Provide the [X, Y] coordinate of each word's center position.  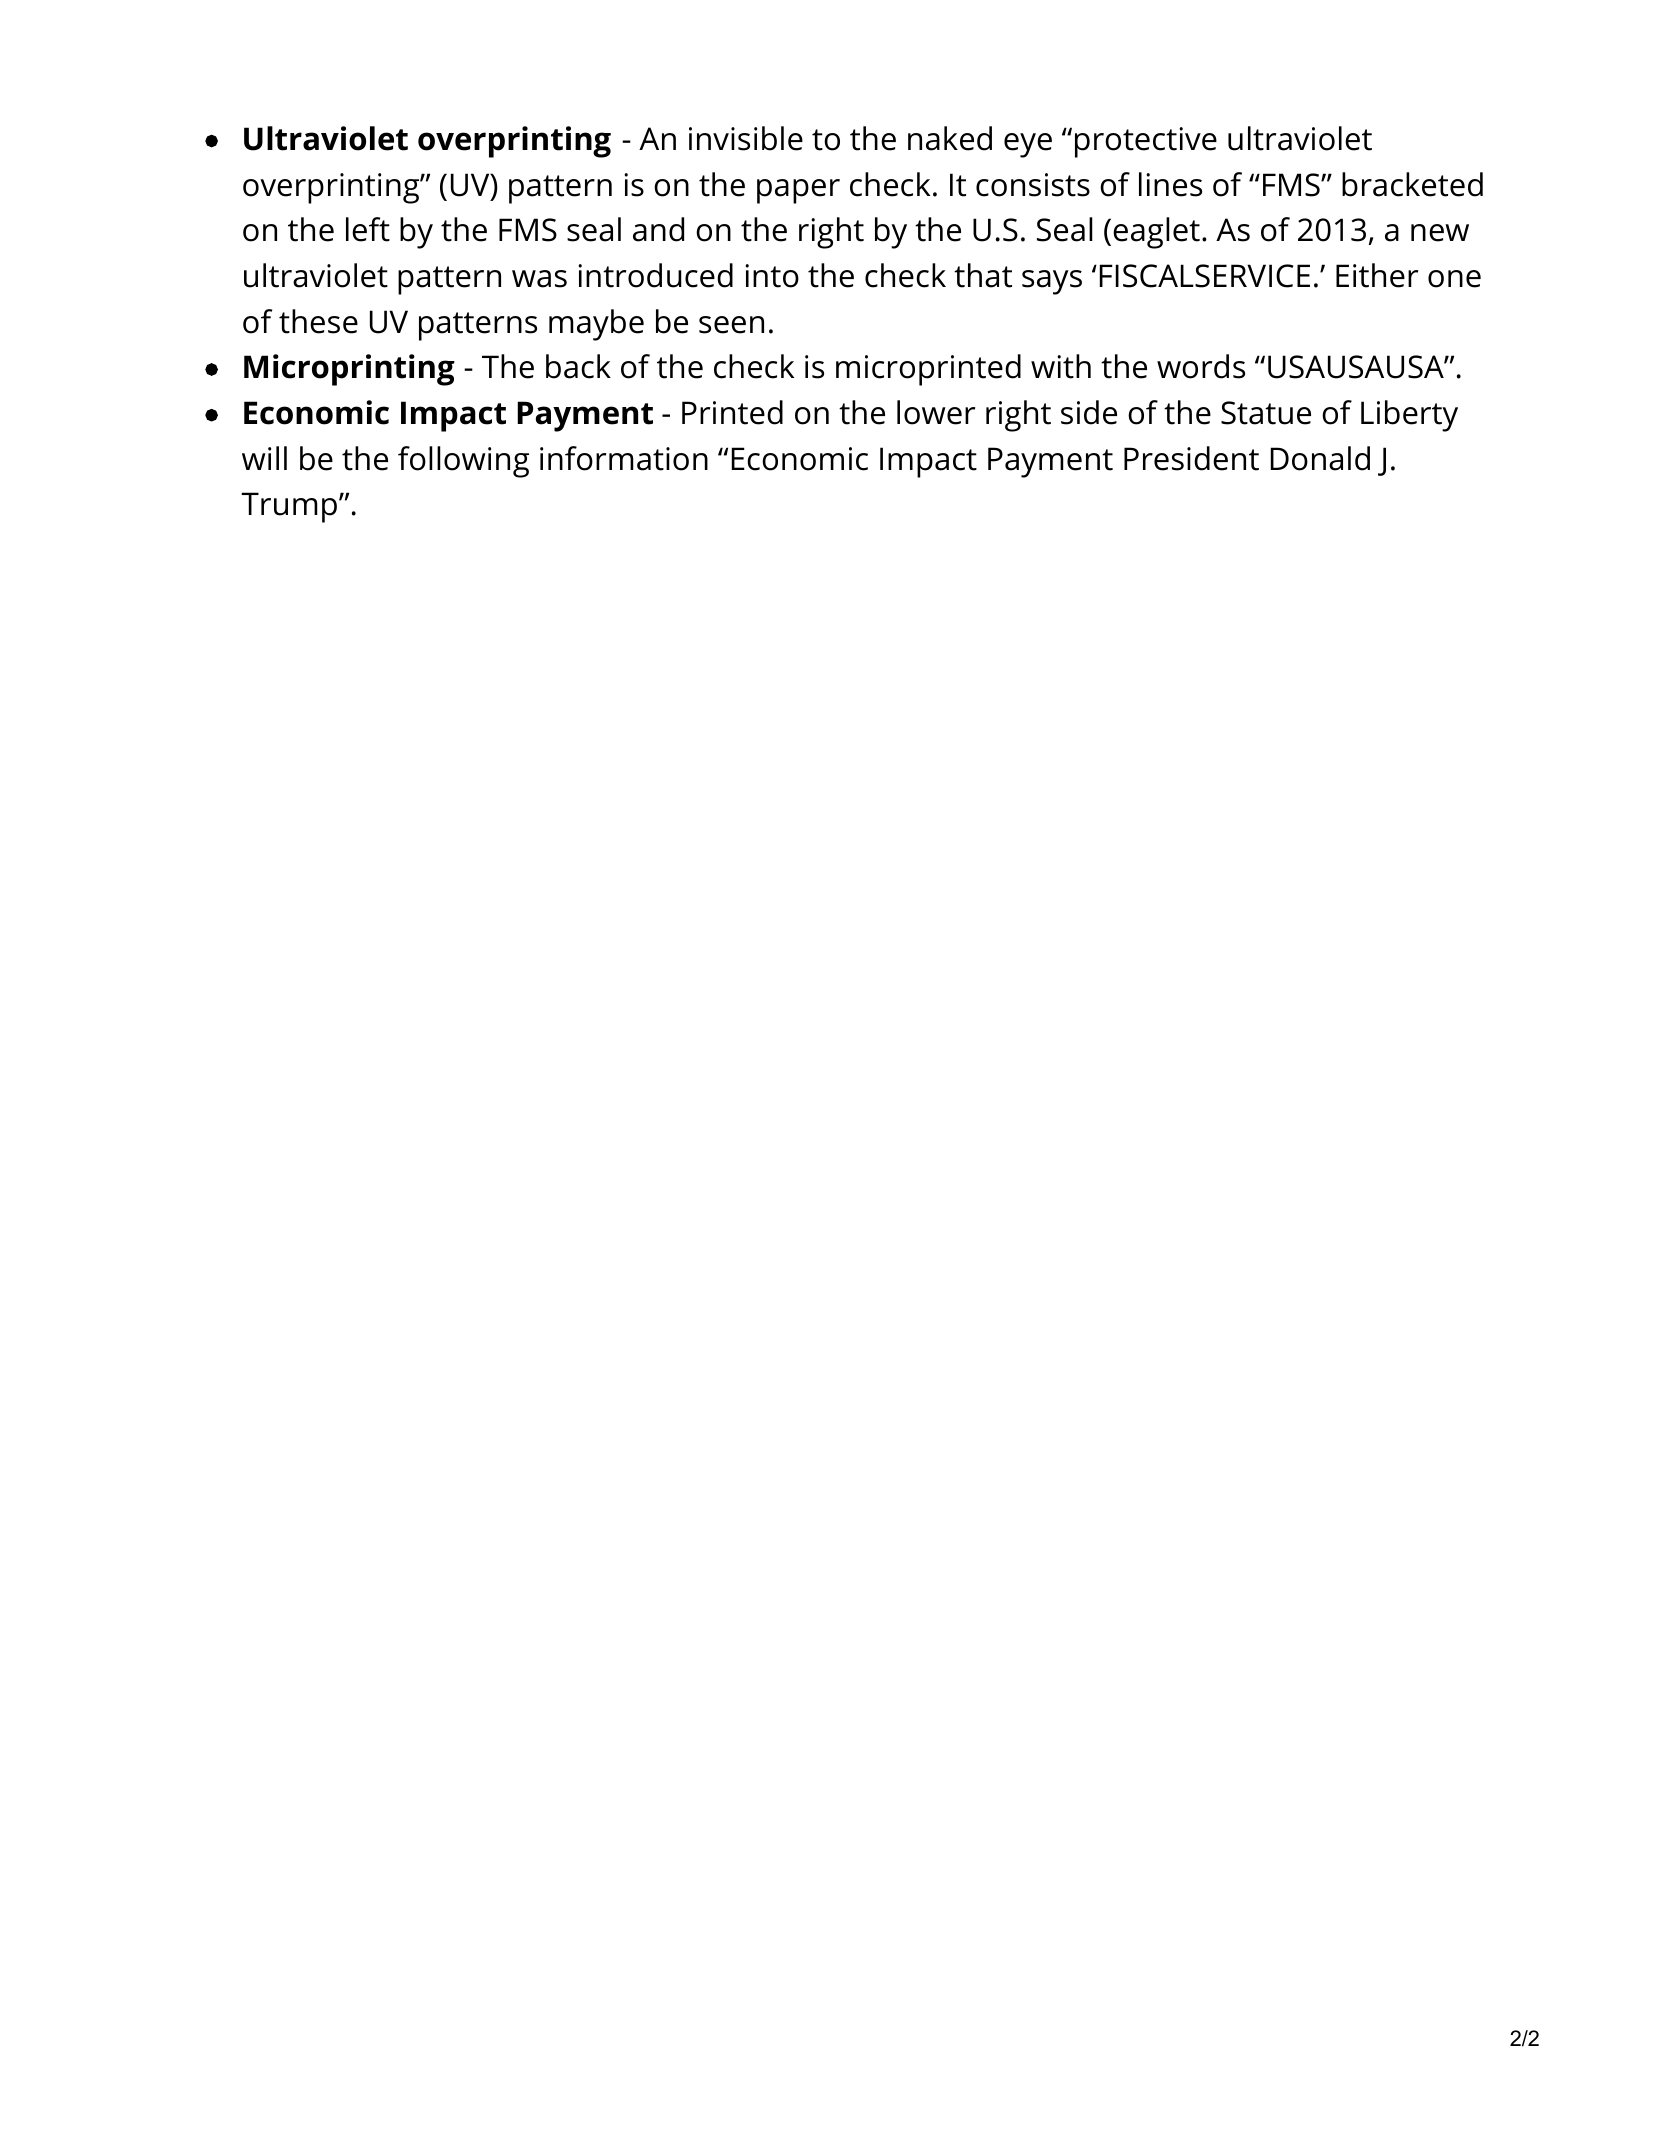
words [1201, 366]
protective [1146, 142]
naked [950, 138]
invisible [746, 138]
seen [731, 325]
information [624, 458]
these [318, 321]
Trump [290, 507]
